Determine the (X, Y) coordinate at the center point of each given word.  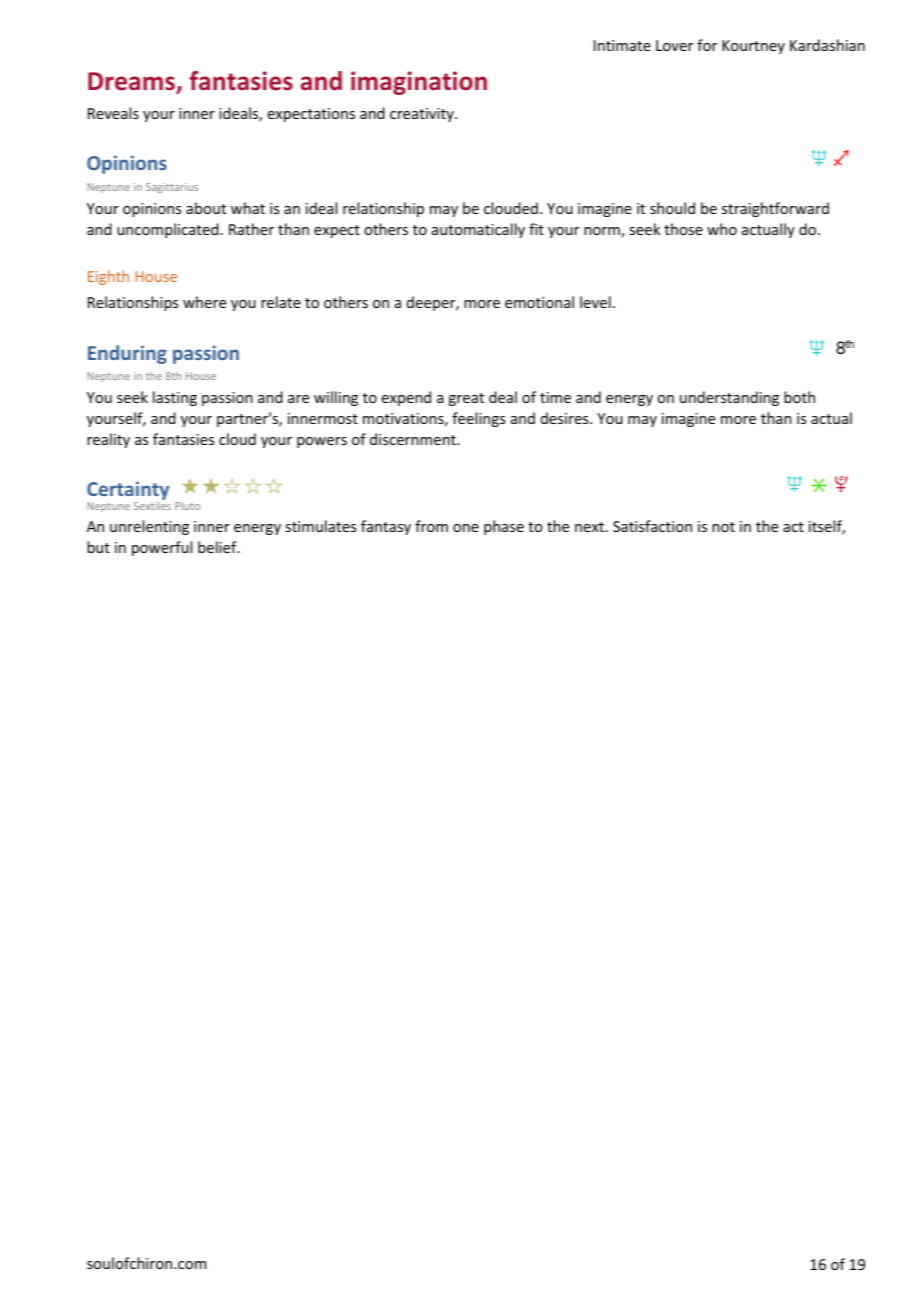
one (466, 528)
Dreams (132, 82)
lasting (175, 398)
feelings (478, 419)
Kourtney (753, 47)
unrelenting (149, 527)
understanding (729, 398)
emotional (539, 302)
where (204, 302)
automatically (478, 230)
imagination (419, 83)
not (723, 527)
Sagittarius (172, 188)
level (595, 302)
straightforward (775, 209)
